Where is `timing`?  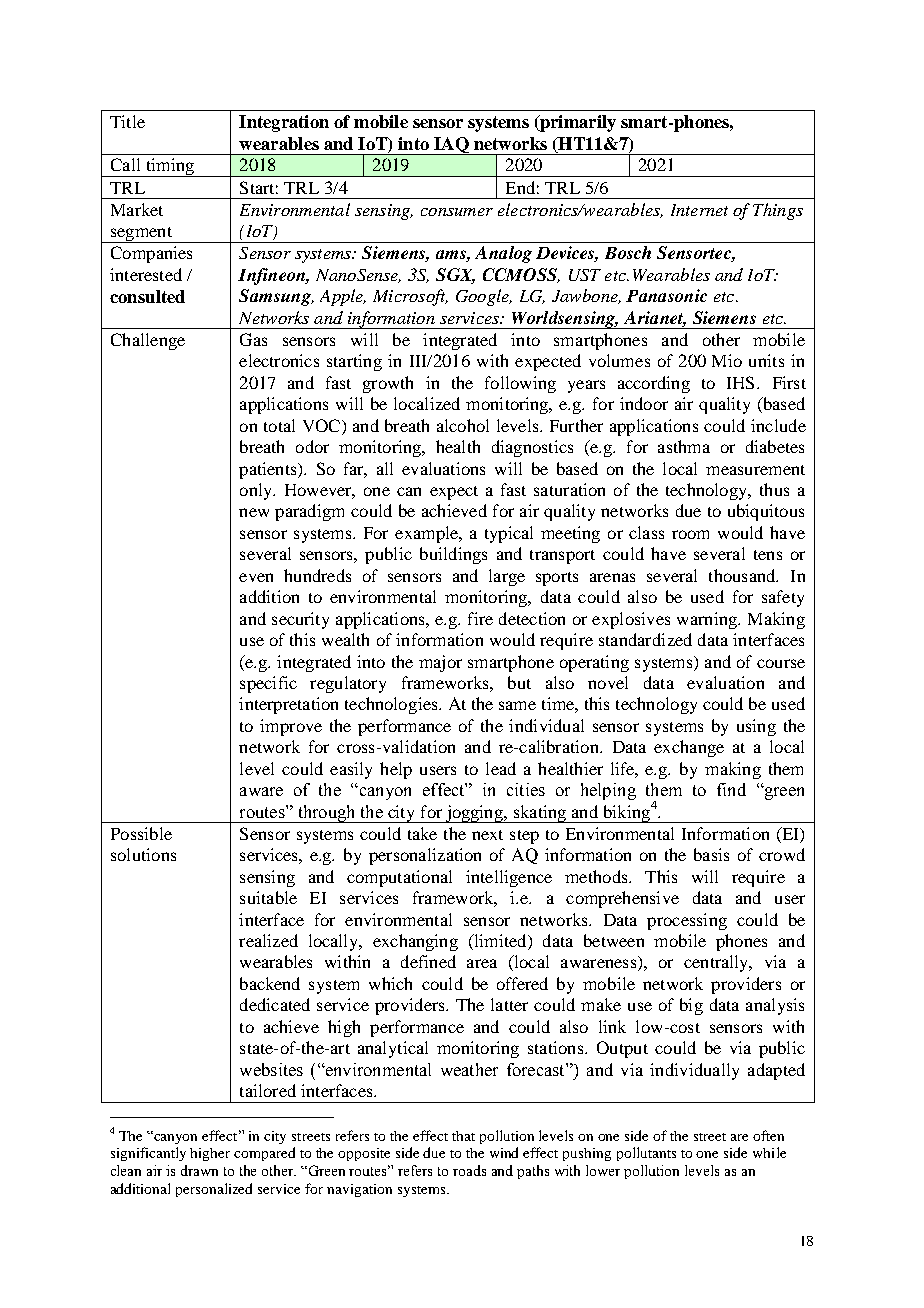 timing is located at coordinates (169, 167).
